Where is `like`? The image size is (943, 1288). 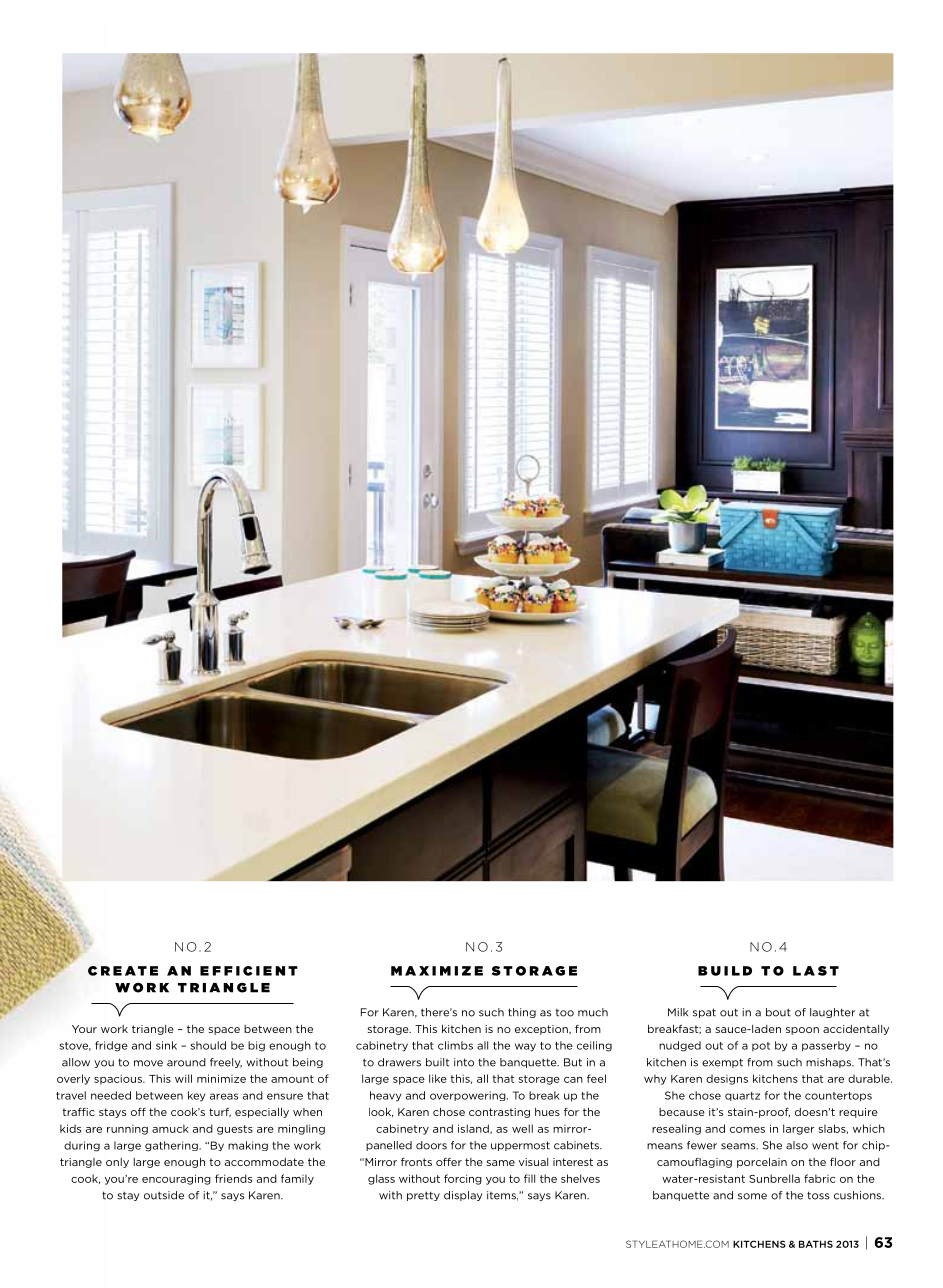
like is located at coordinates (438, 1078).
